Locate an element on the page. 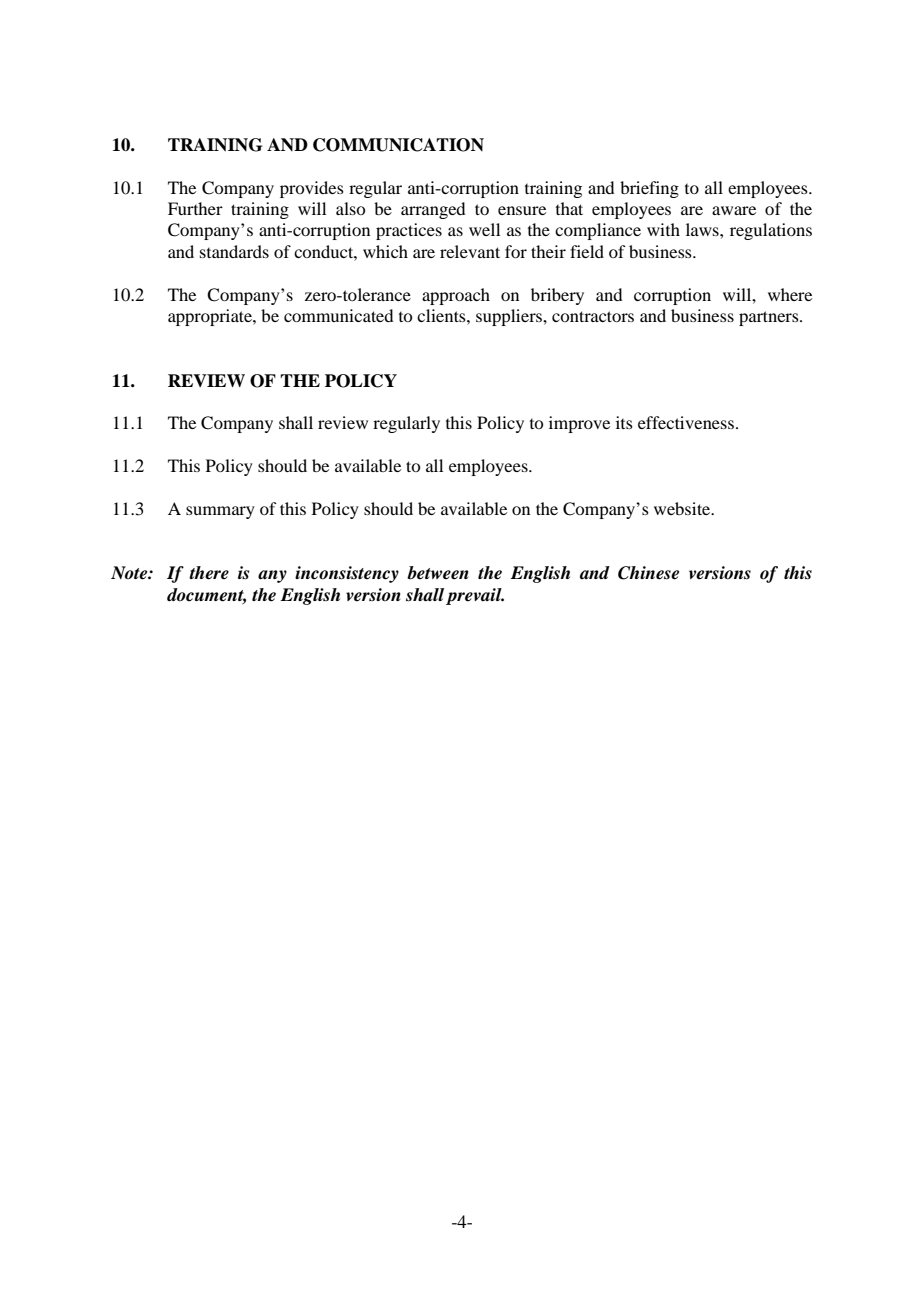  Chinese is located at coordinates (648, 573).
